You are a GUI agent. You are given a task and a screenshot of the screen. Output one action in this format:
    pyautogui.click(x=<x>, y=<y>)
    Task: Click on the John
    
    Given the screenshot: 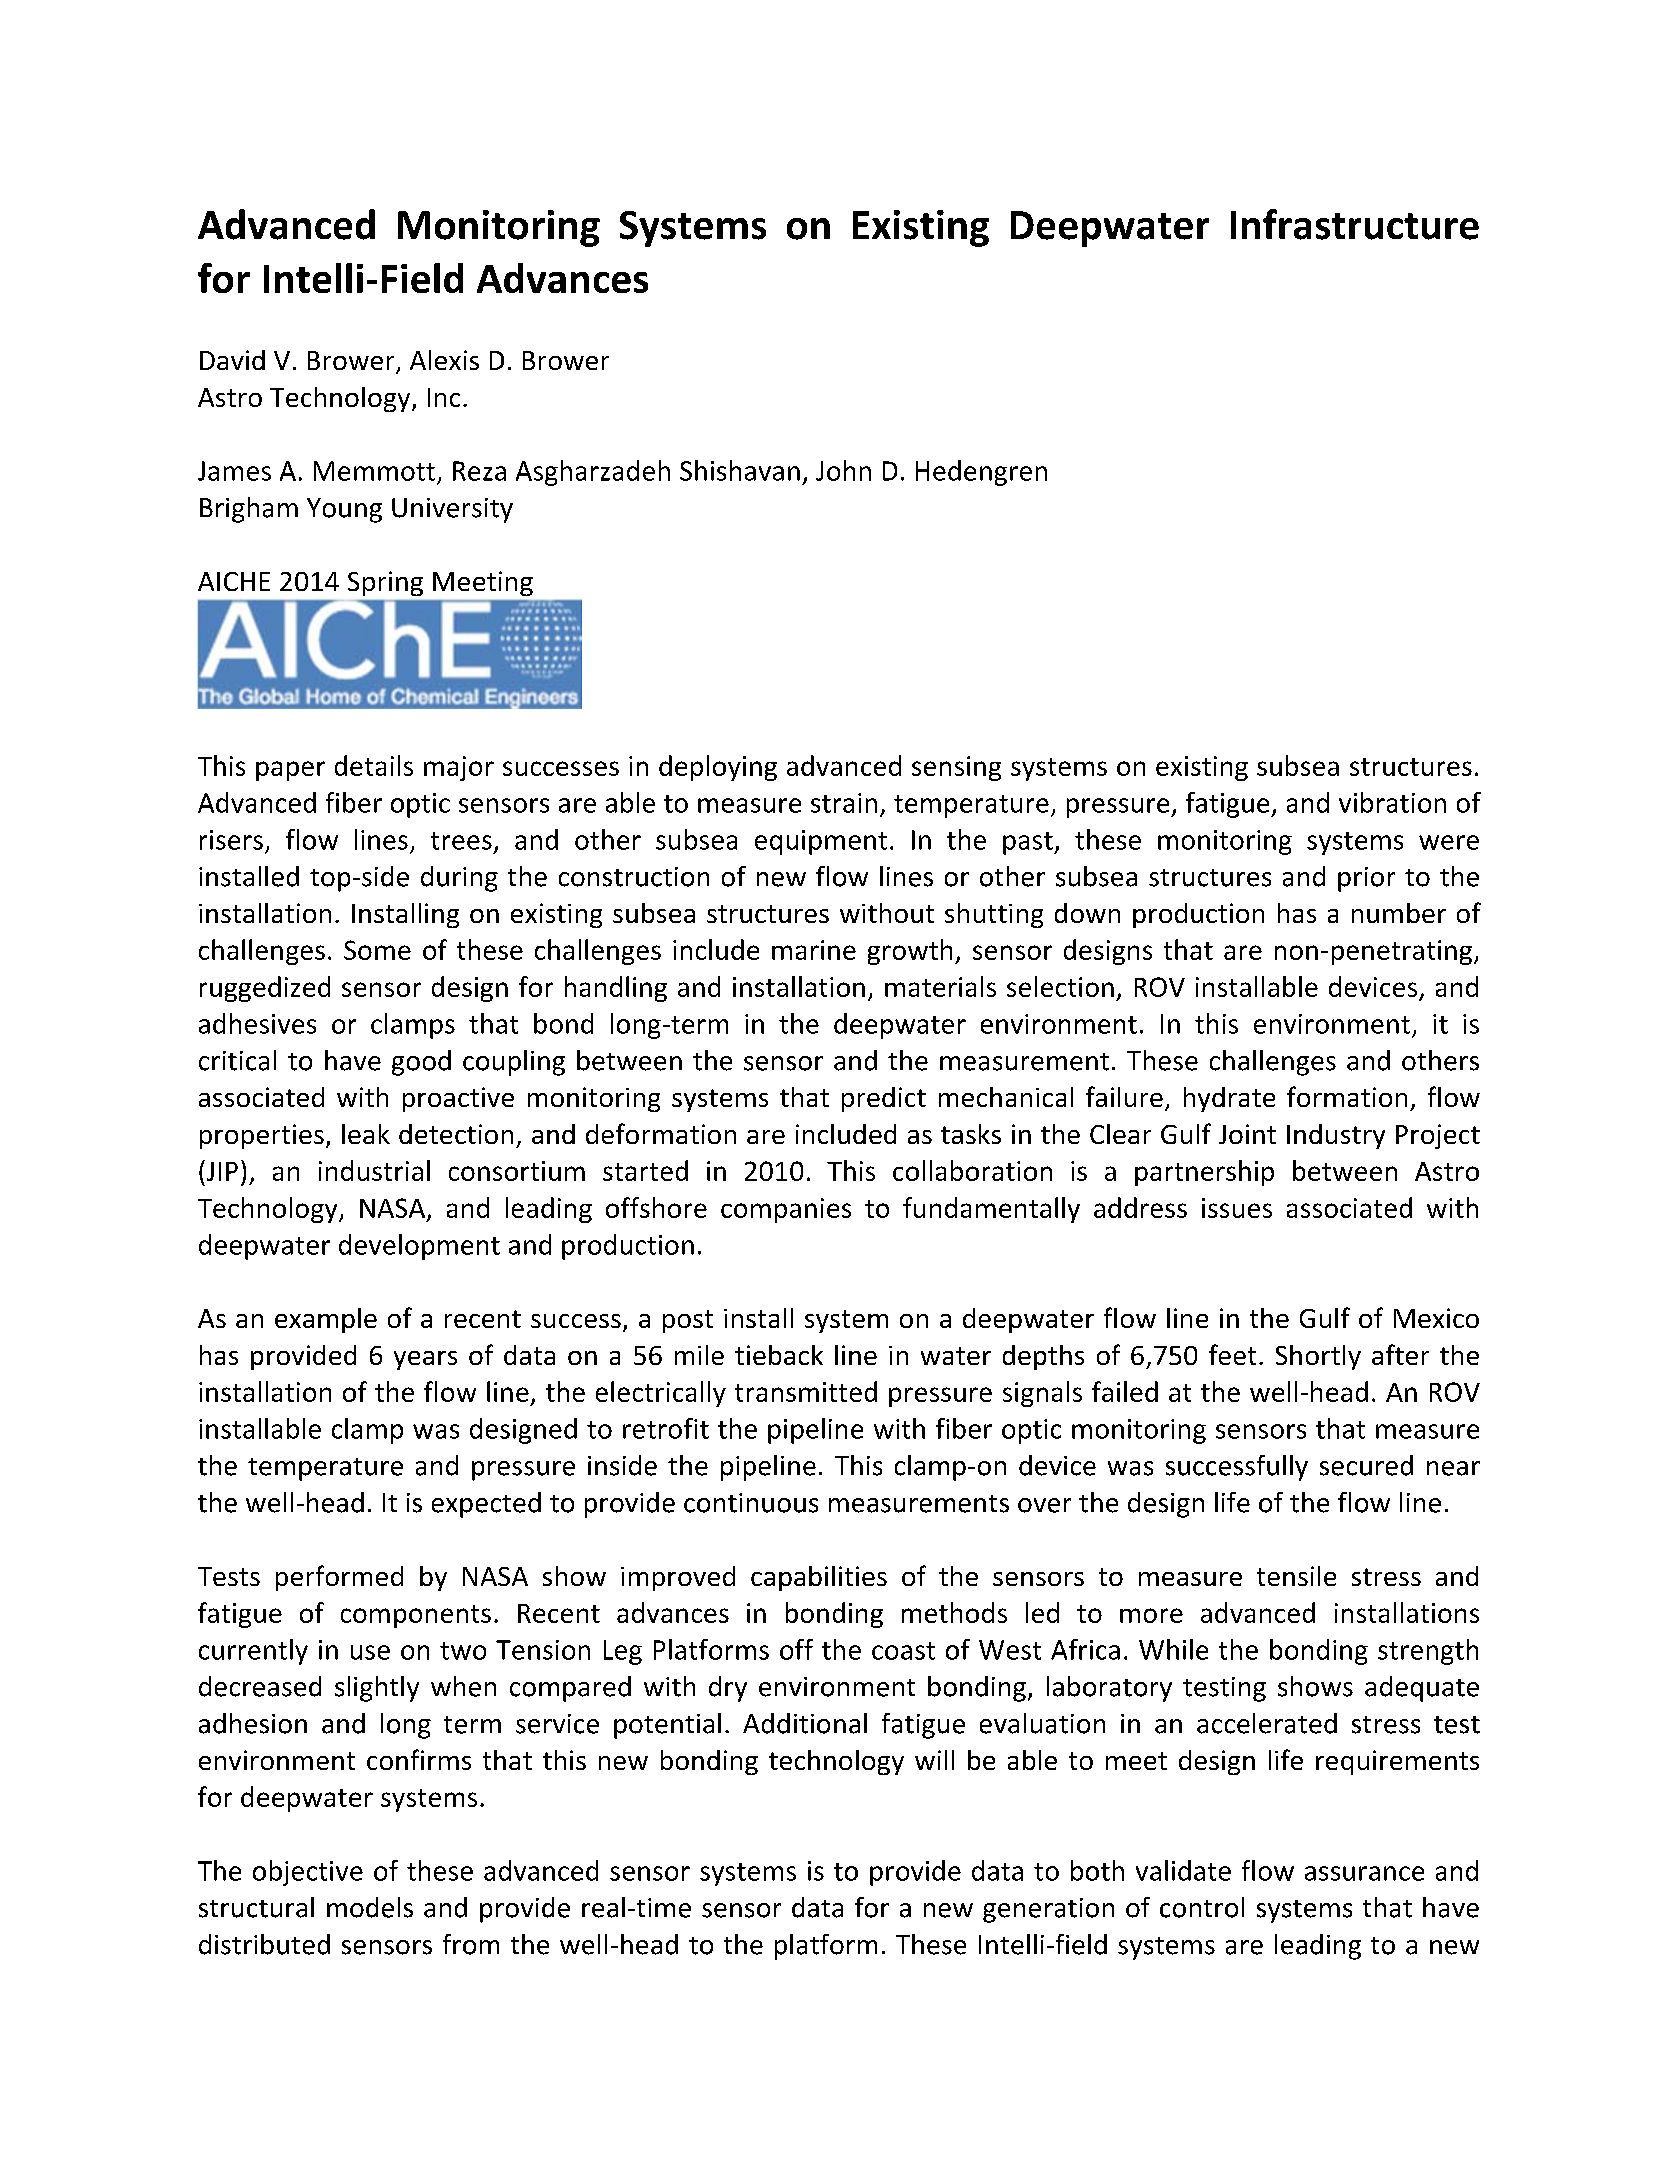 What is the action you would take?
    pyautogui.click(x=843, y=470)
